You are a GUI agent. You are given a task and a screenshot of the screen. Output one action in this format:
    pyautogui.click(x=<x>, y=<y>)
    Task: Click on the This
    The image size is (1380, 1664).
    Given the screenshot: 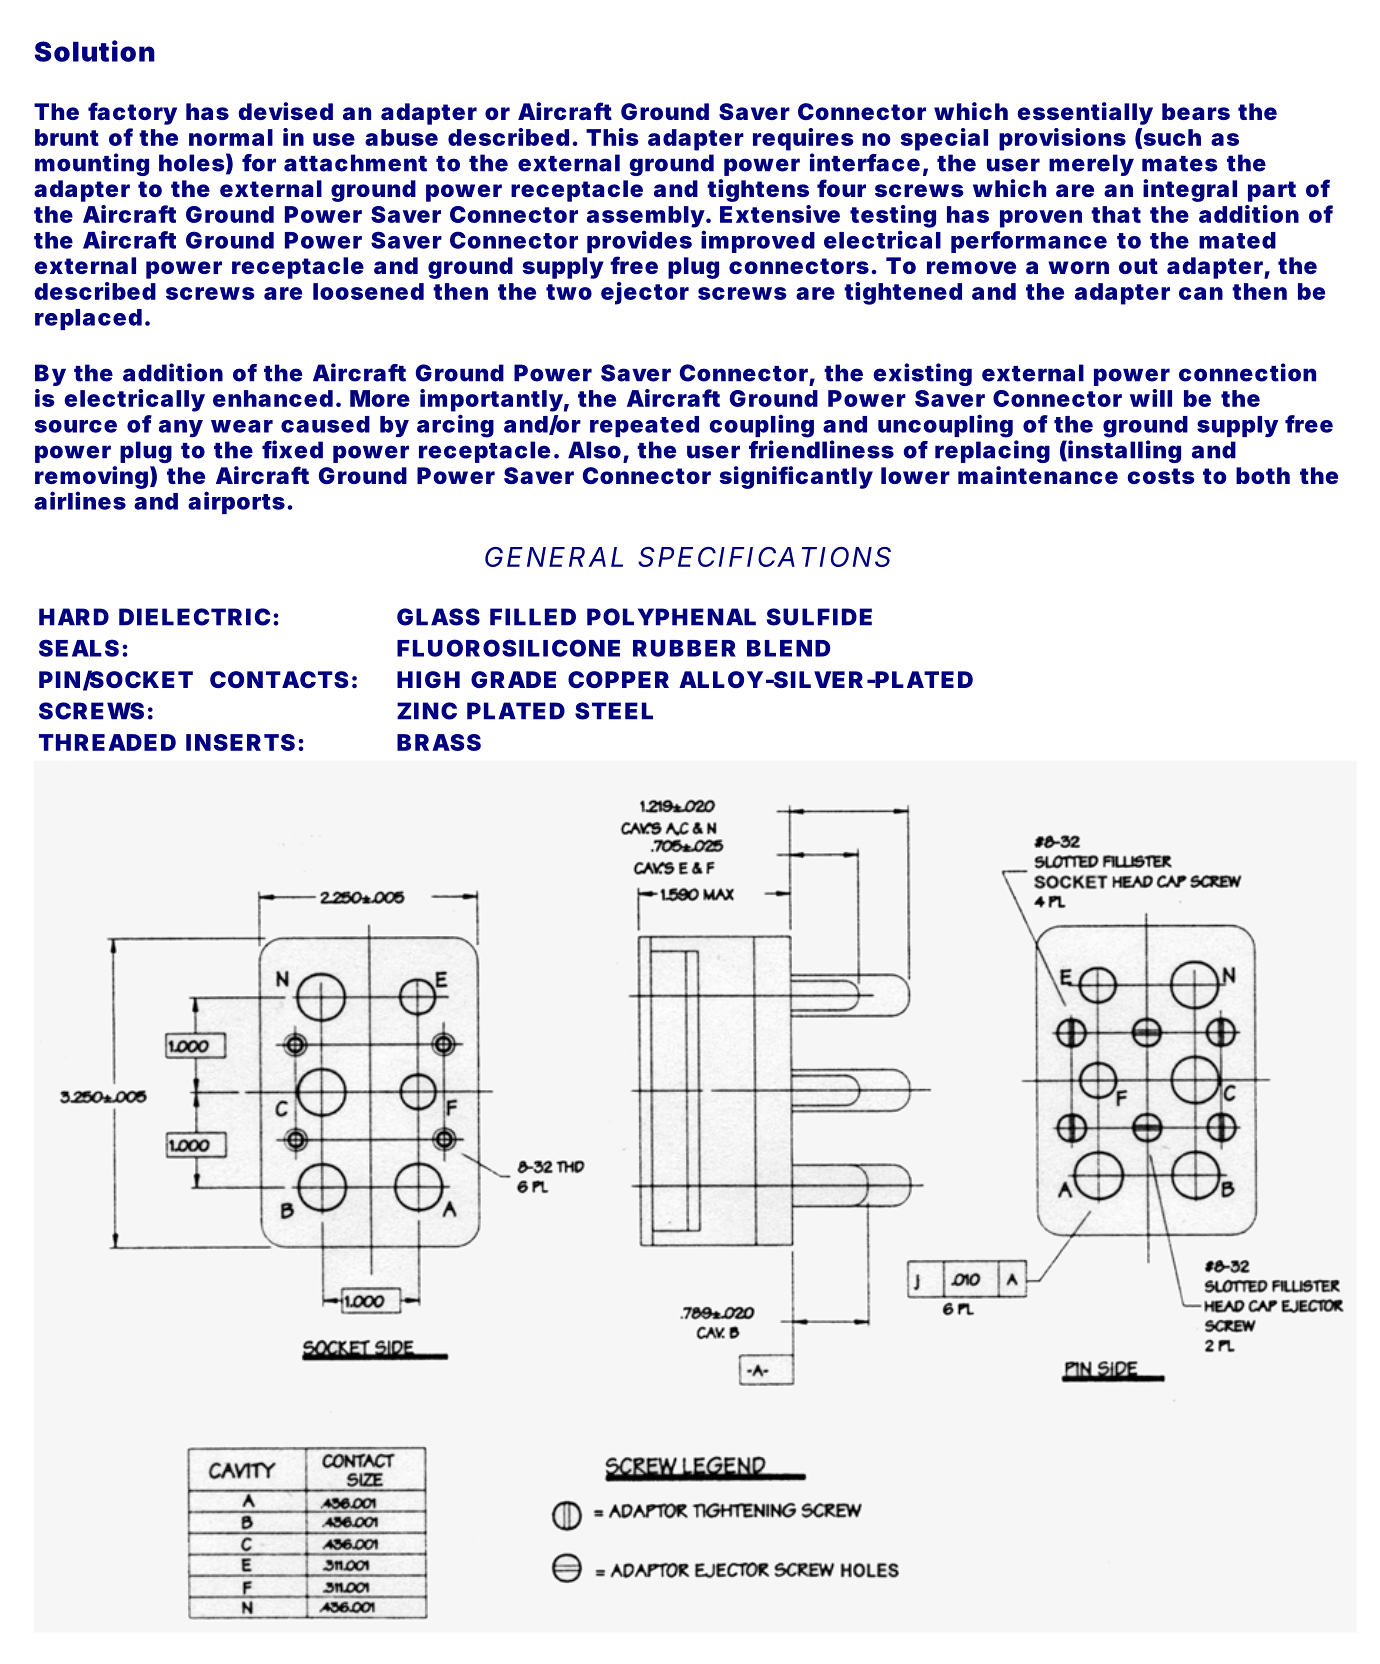 What is the action you would take?
    pyautogui.click(x=612, y=137)
